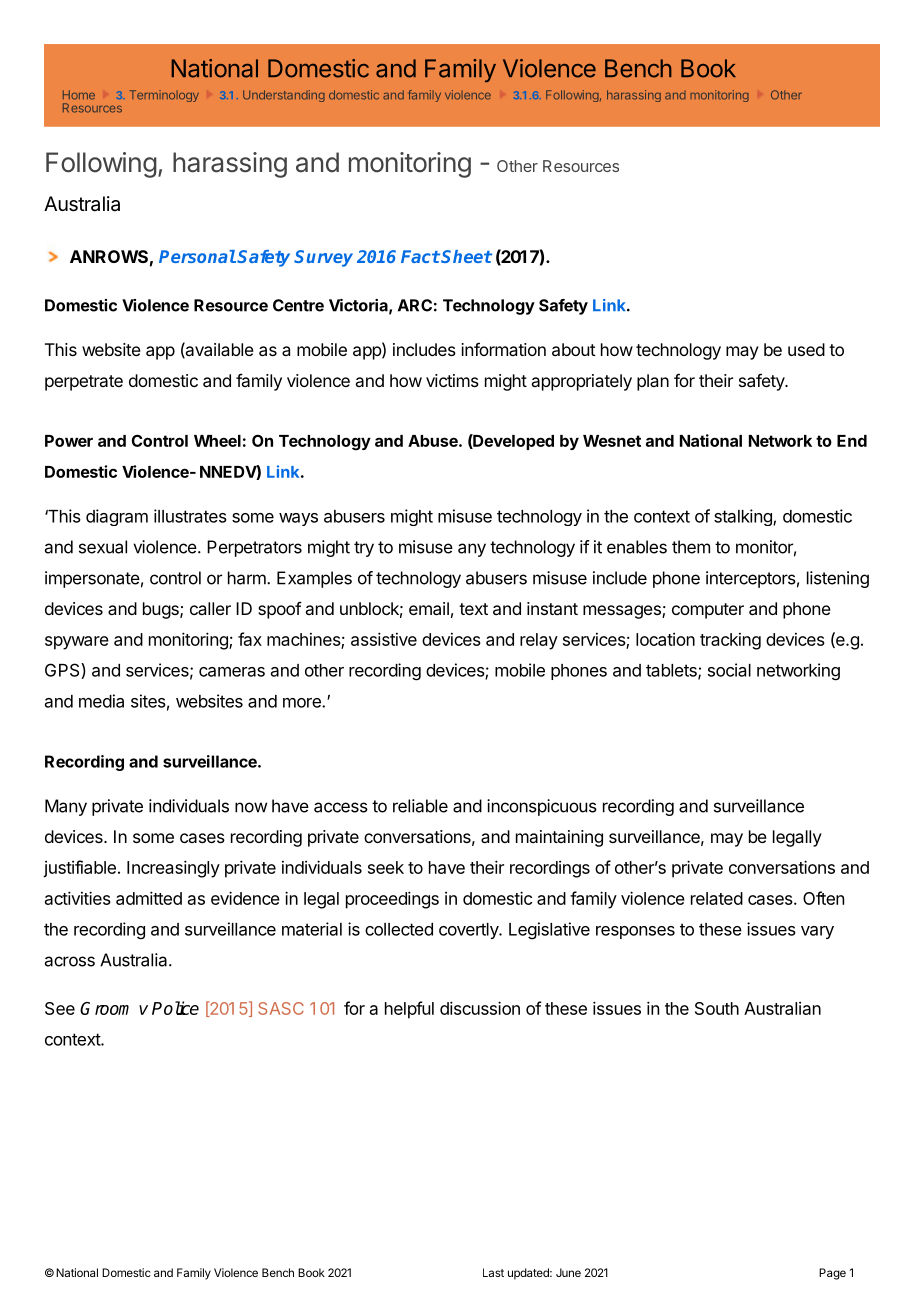  I want to click on stalking, so click(744, 517).
